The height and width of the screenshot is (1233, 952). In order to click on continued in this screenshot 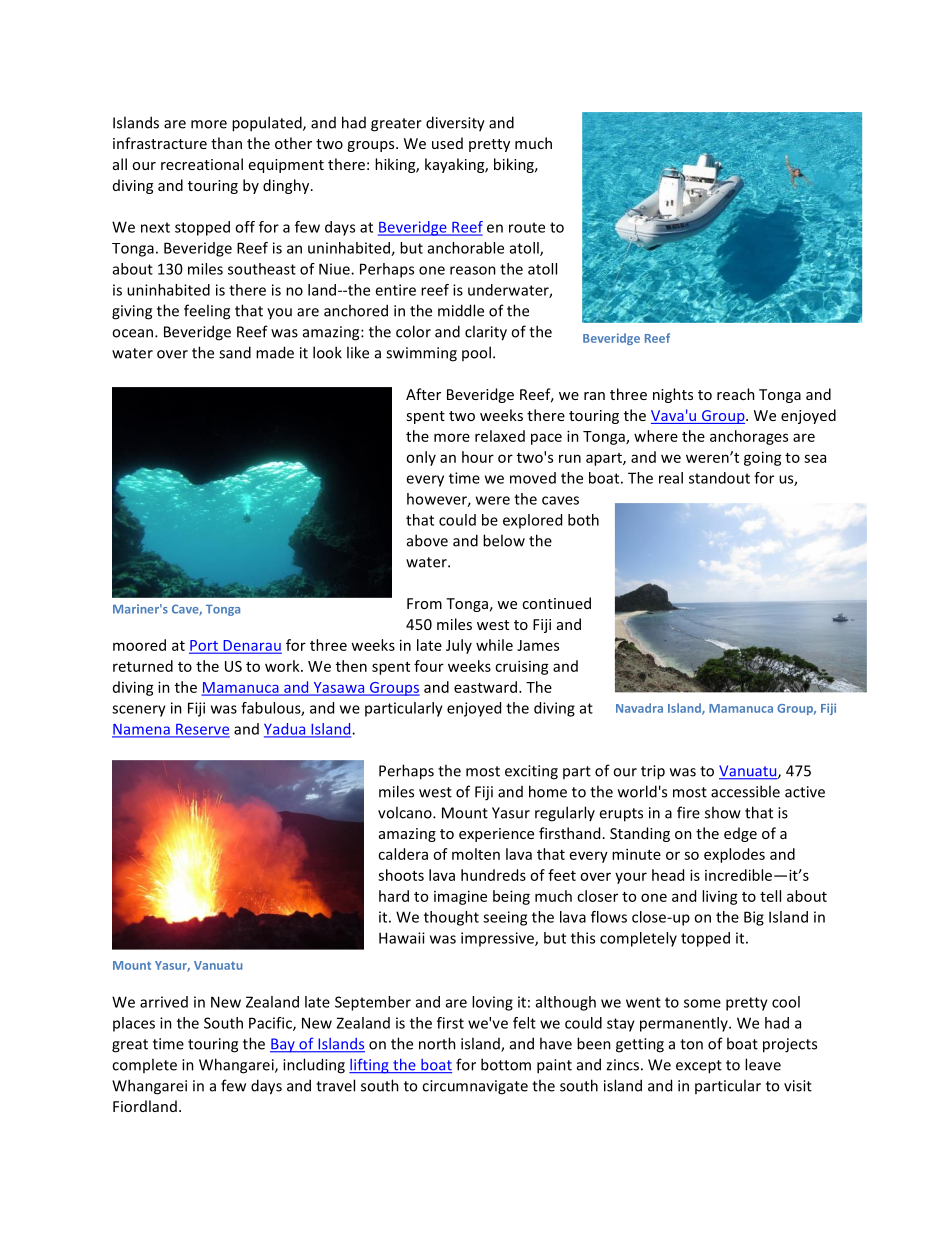, I will do `click(556, 603)`.
